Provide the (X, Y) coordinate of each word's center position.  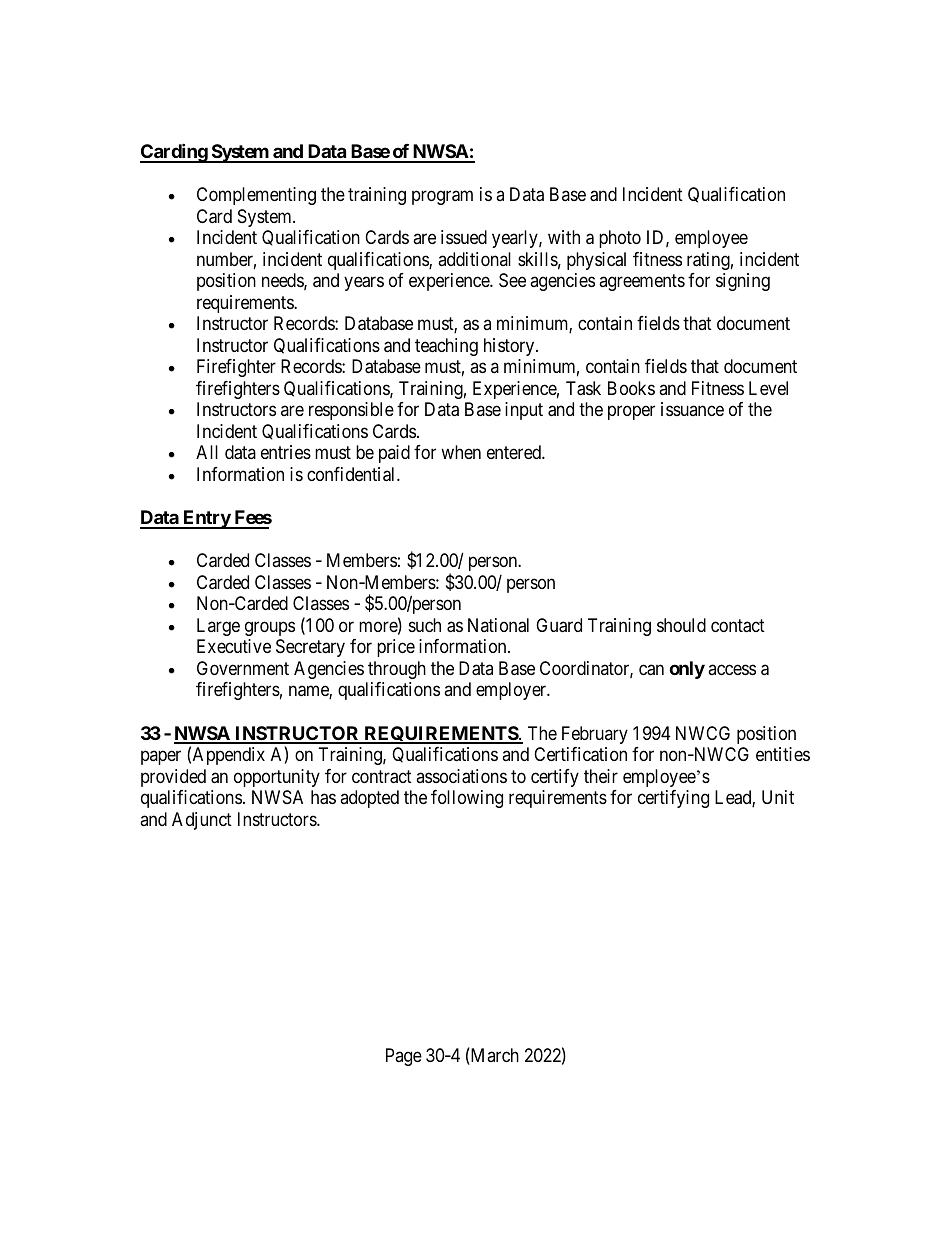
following (467, 799)
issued (464, 237)
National (498, 625)
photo (620, 239)
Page (404, 1057)
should (681, 625)
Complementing (256, 196)
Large (218, 627)
